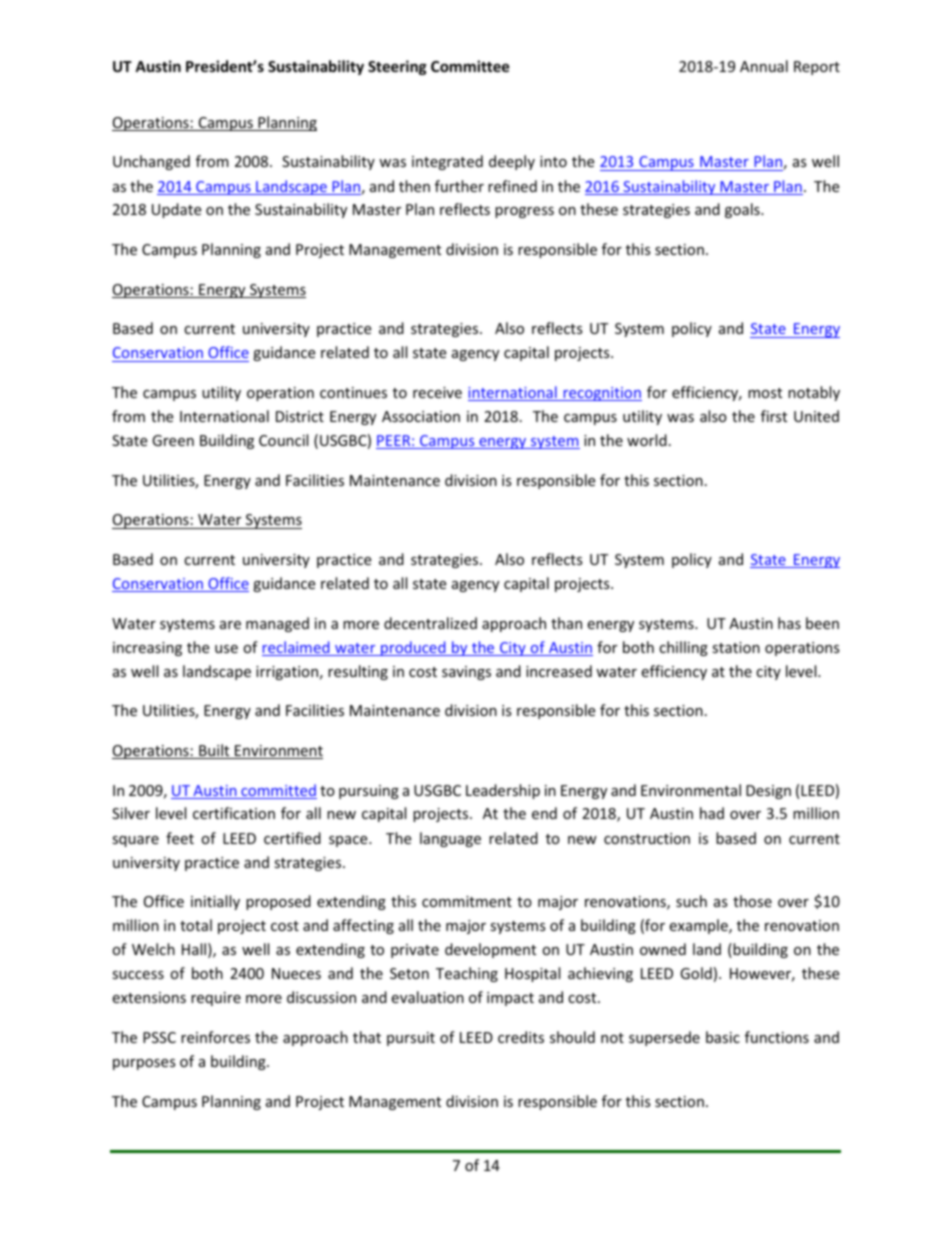  I want to click on Unchanged, so click(151, 162).
